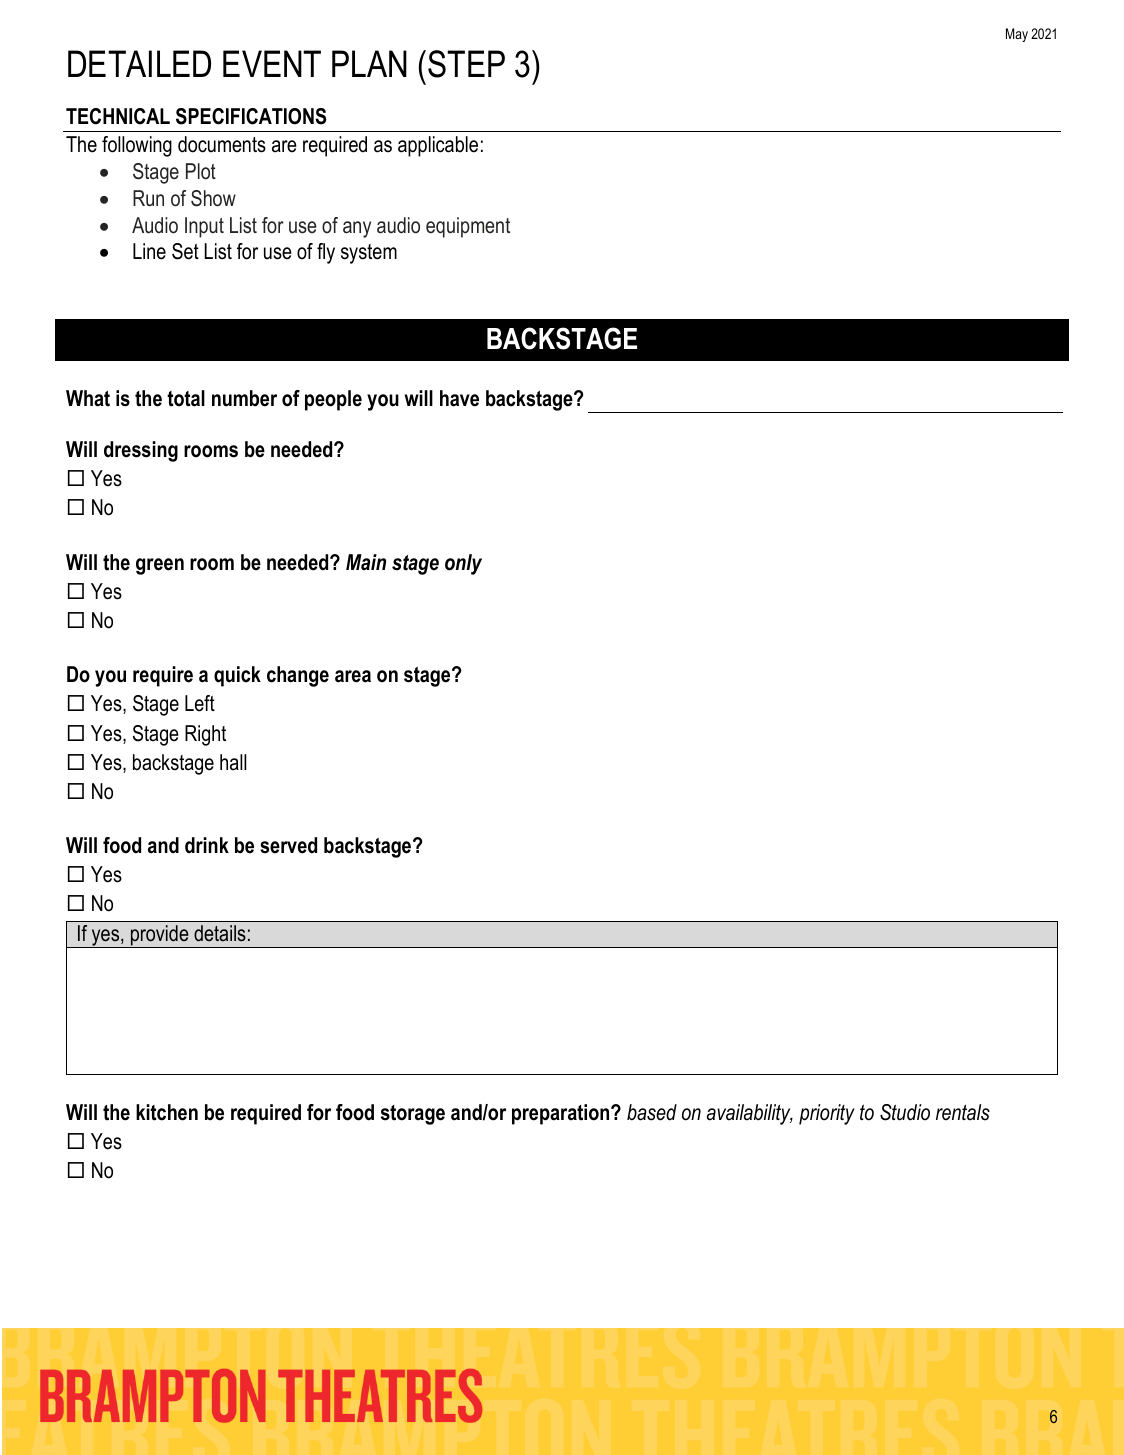 Image resolution: width=1124 pixels, height=1455 pixels. I want to click on STEP, so click(466, 64).
